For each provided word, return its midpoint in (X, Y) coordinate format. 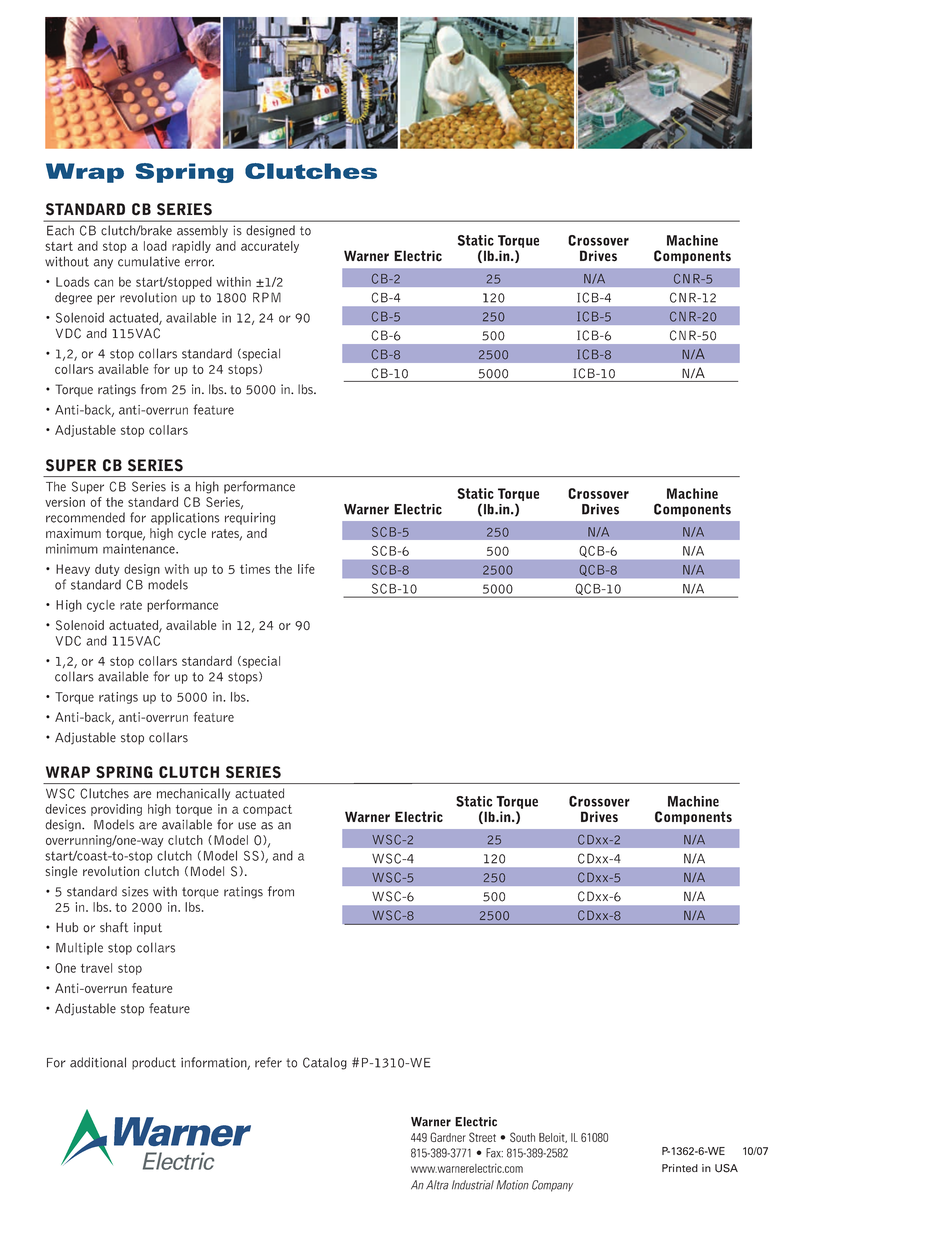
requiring (250, 518)
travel (96, 968)
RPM (267, 297)
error (199, 263)
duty (107, 570)
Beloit (553, 1138)
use (247, 826)
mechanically (193, 794)
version (65, 502)
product (154, 1063)
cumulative (149, 261)
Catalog (325, 1063)
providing (116, 810)
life (306, 569)
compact (267, 810)
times (255, 569)
